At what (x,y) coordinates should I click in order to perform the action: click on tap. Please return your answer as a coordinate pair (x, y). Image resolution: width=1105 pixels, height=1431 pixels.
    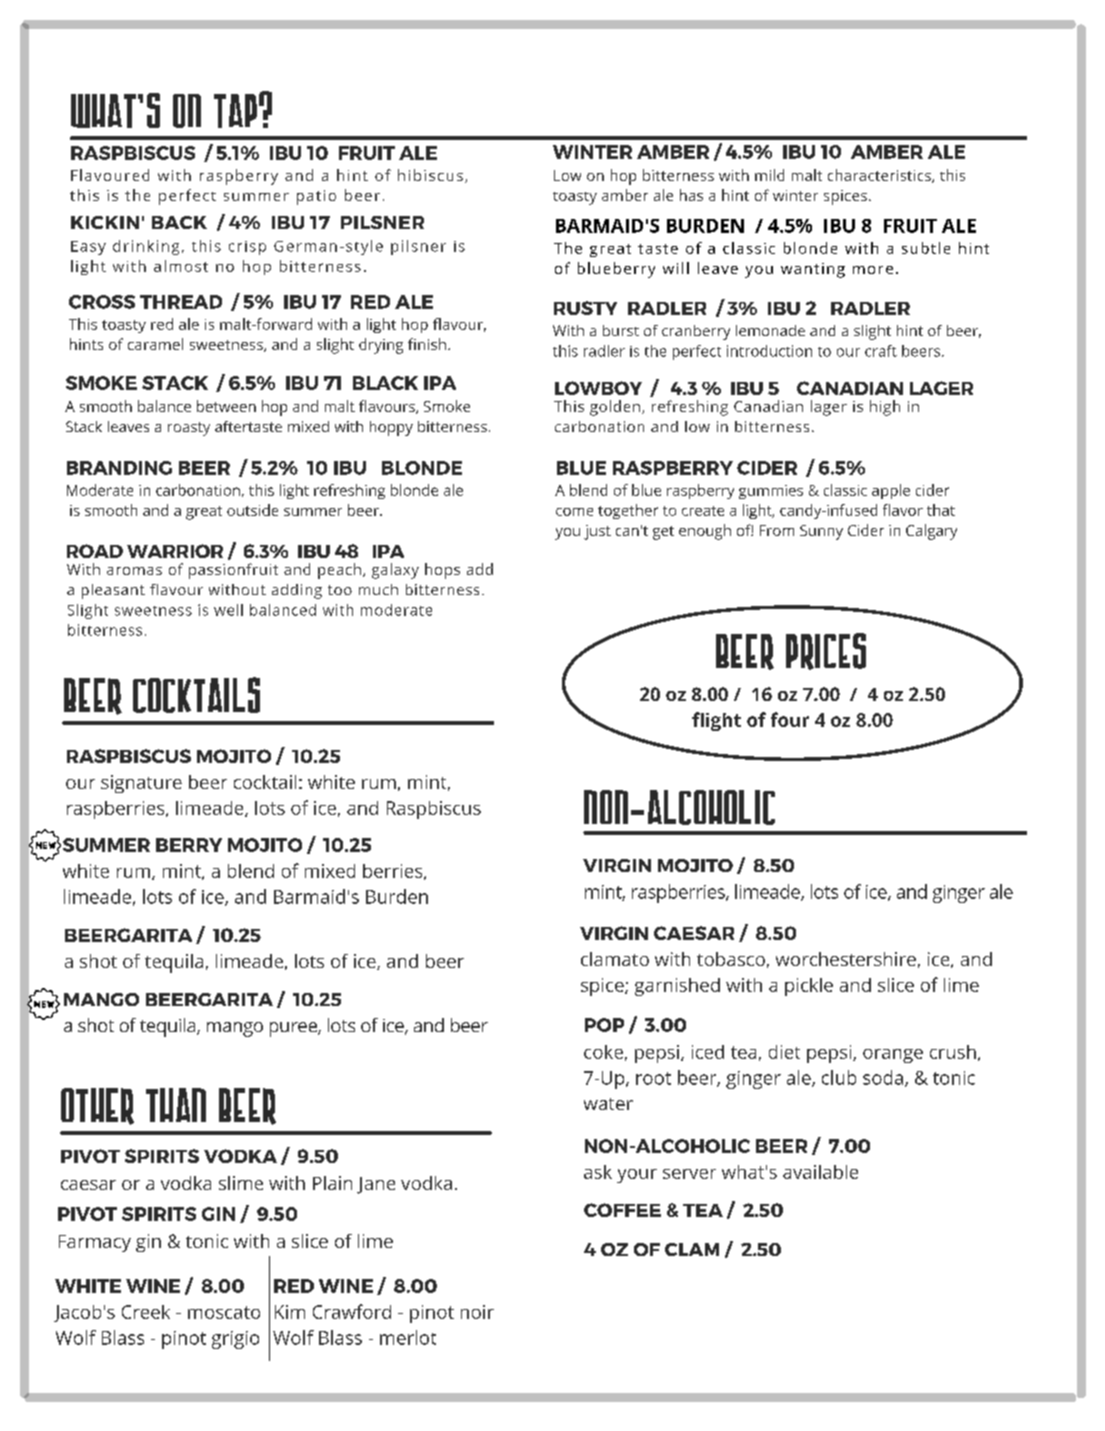
    Looking at the image, I should click on (235, 111).
